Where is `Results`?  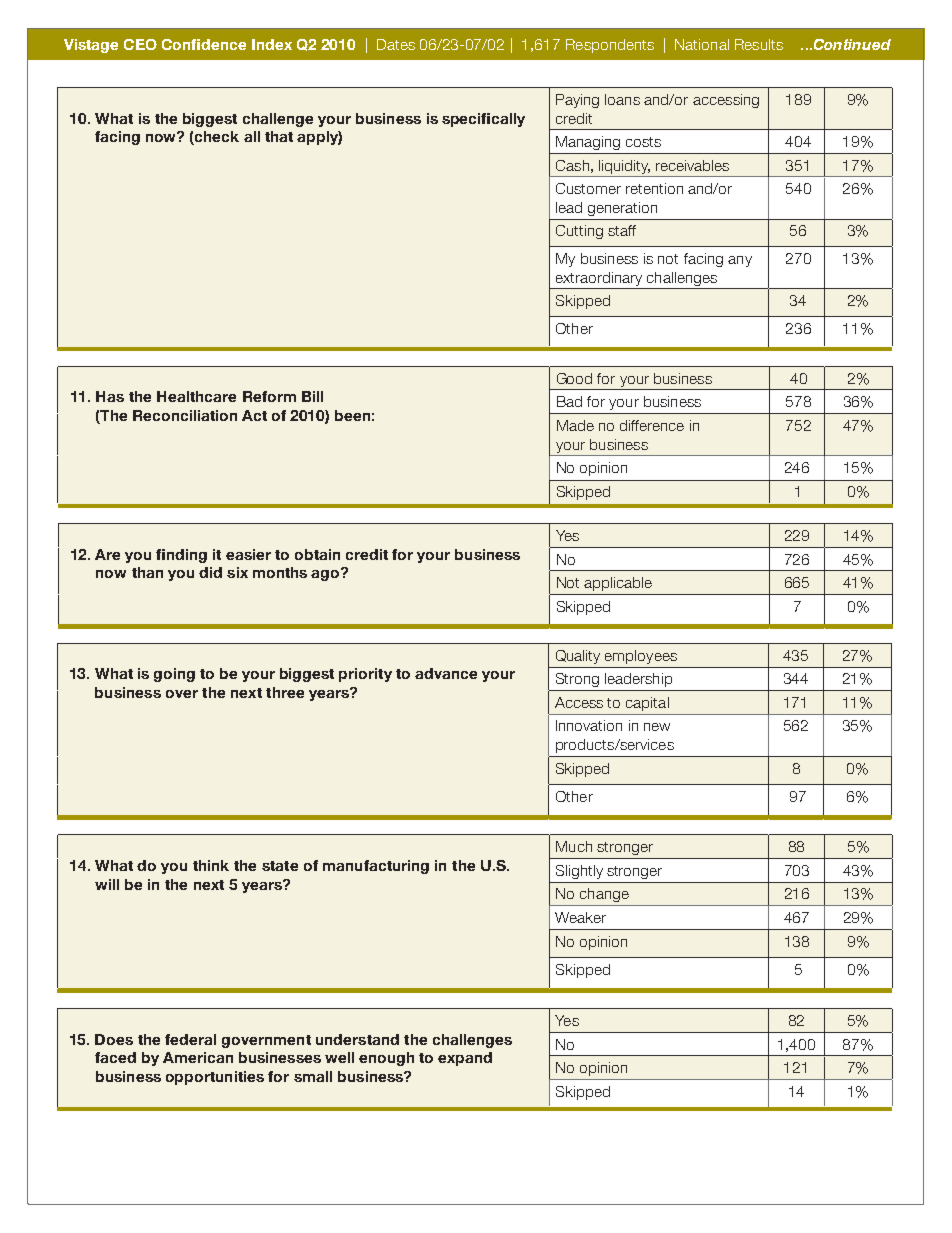
Results is located at coordinates (759, 44).
